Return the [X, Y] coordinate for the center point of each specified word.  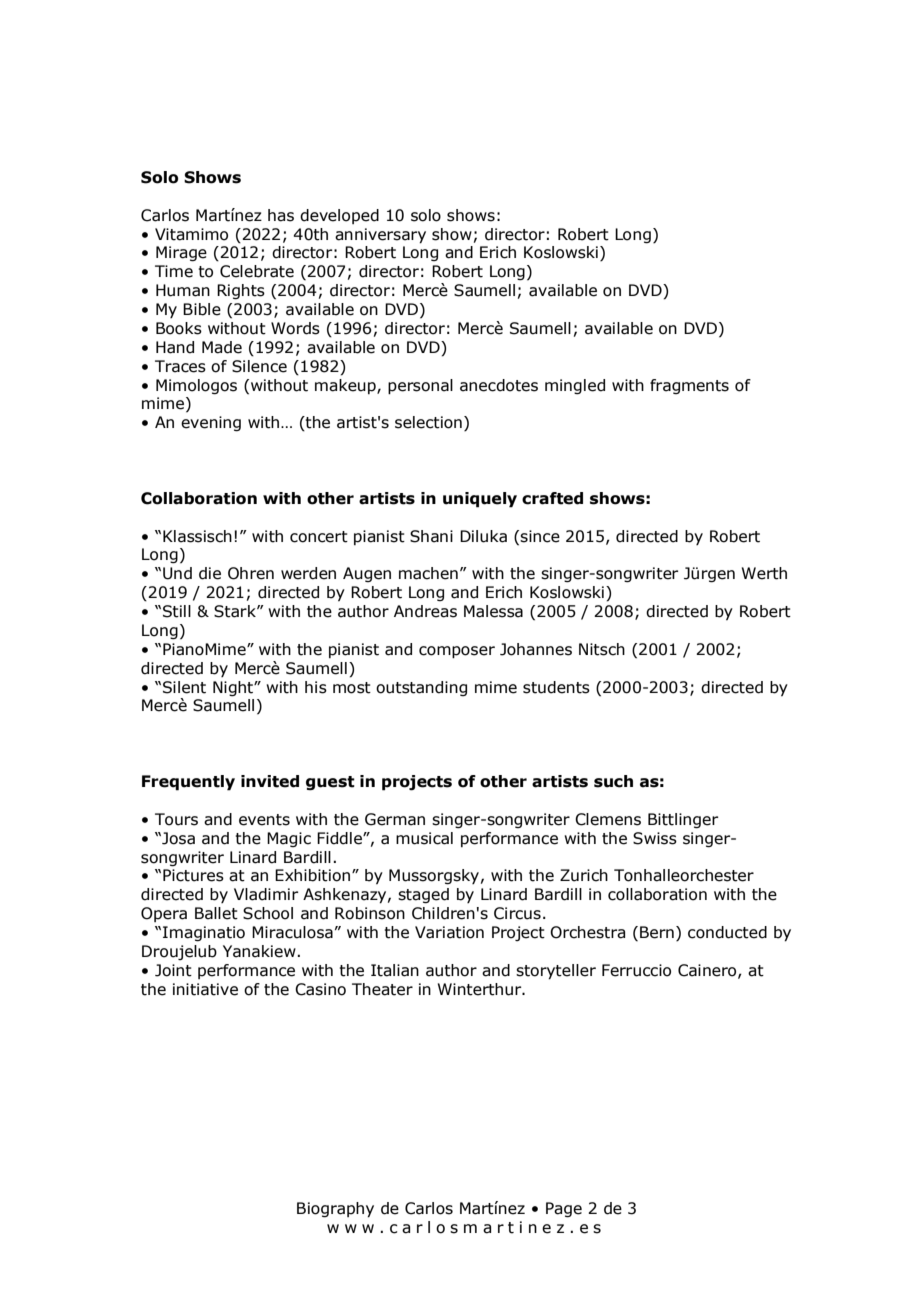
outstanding [421, 688]
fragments [689, 386]
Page [564, 1209]
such [613, 781]
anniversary [380, 236]
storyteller [556, 972]
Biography [335, 1210]
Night [234, 688]
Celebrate [257, 271]
